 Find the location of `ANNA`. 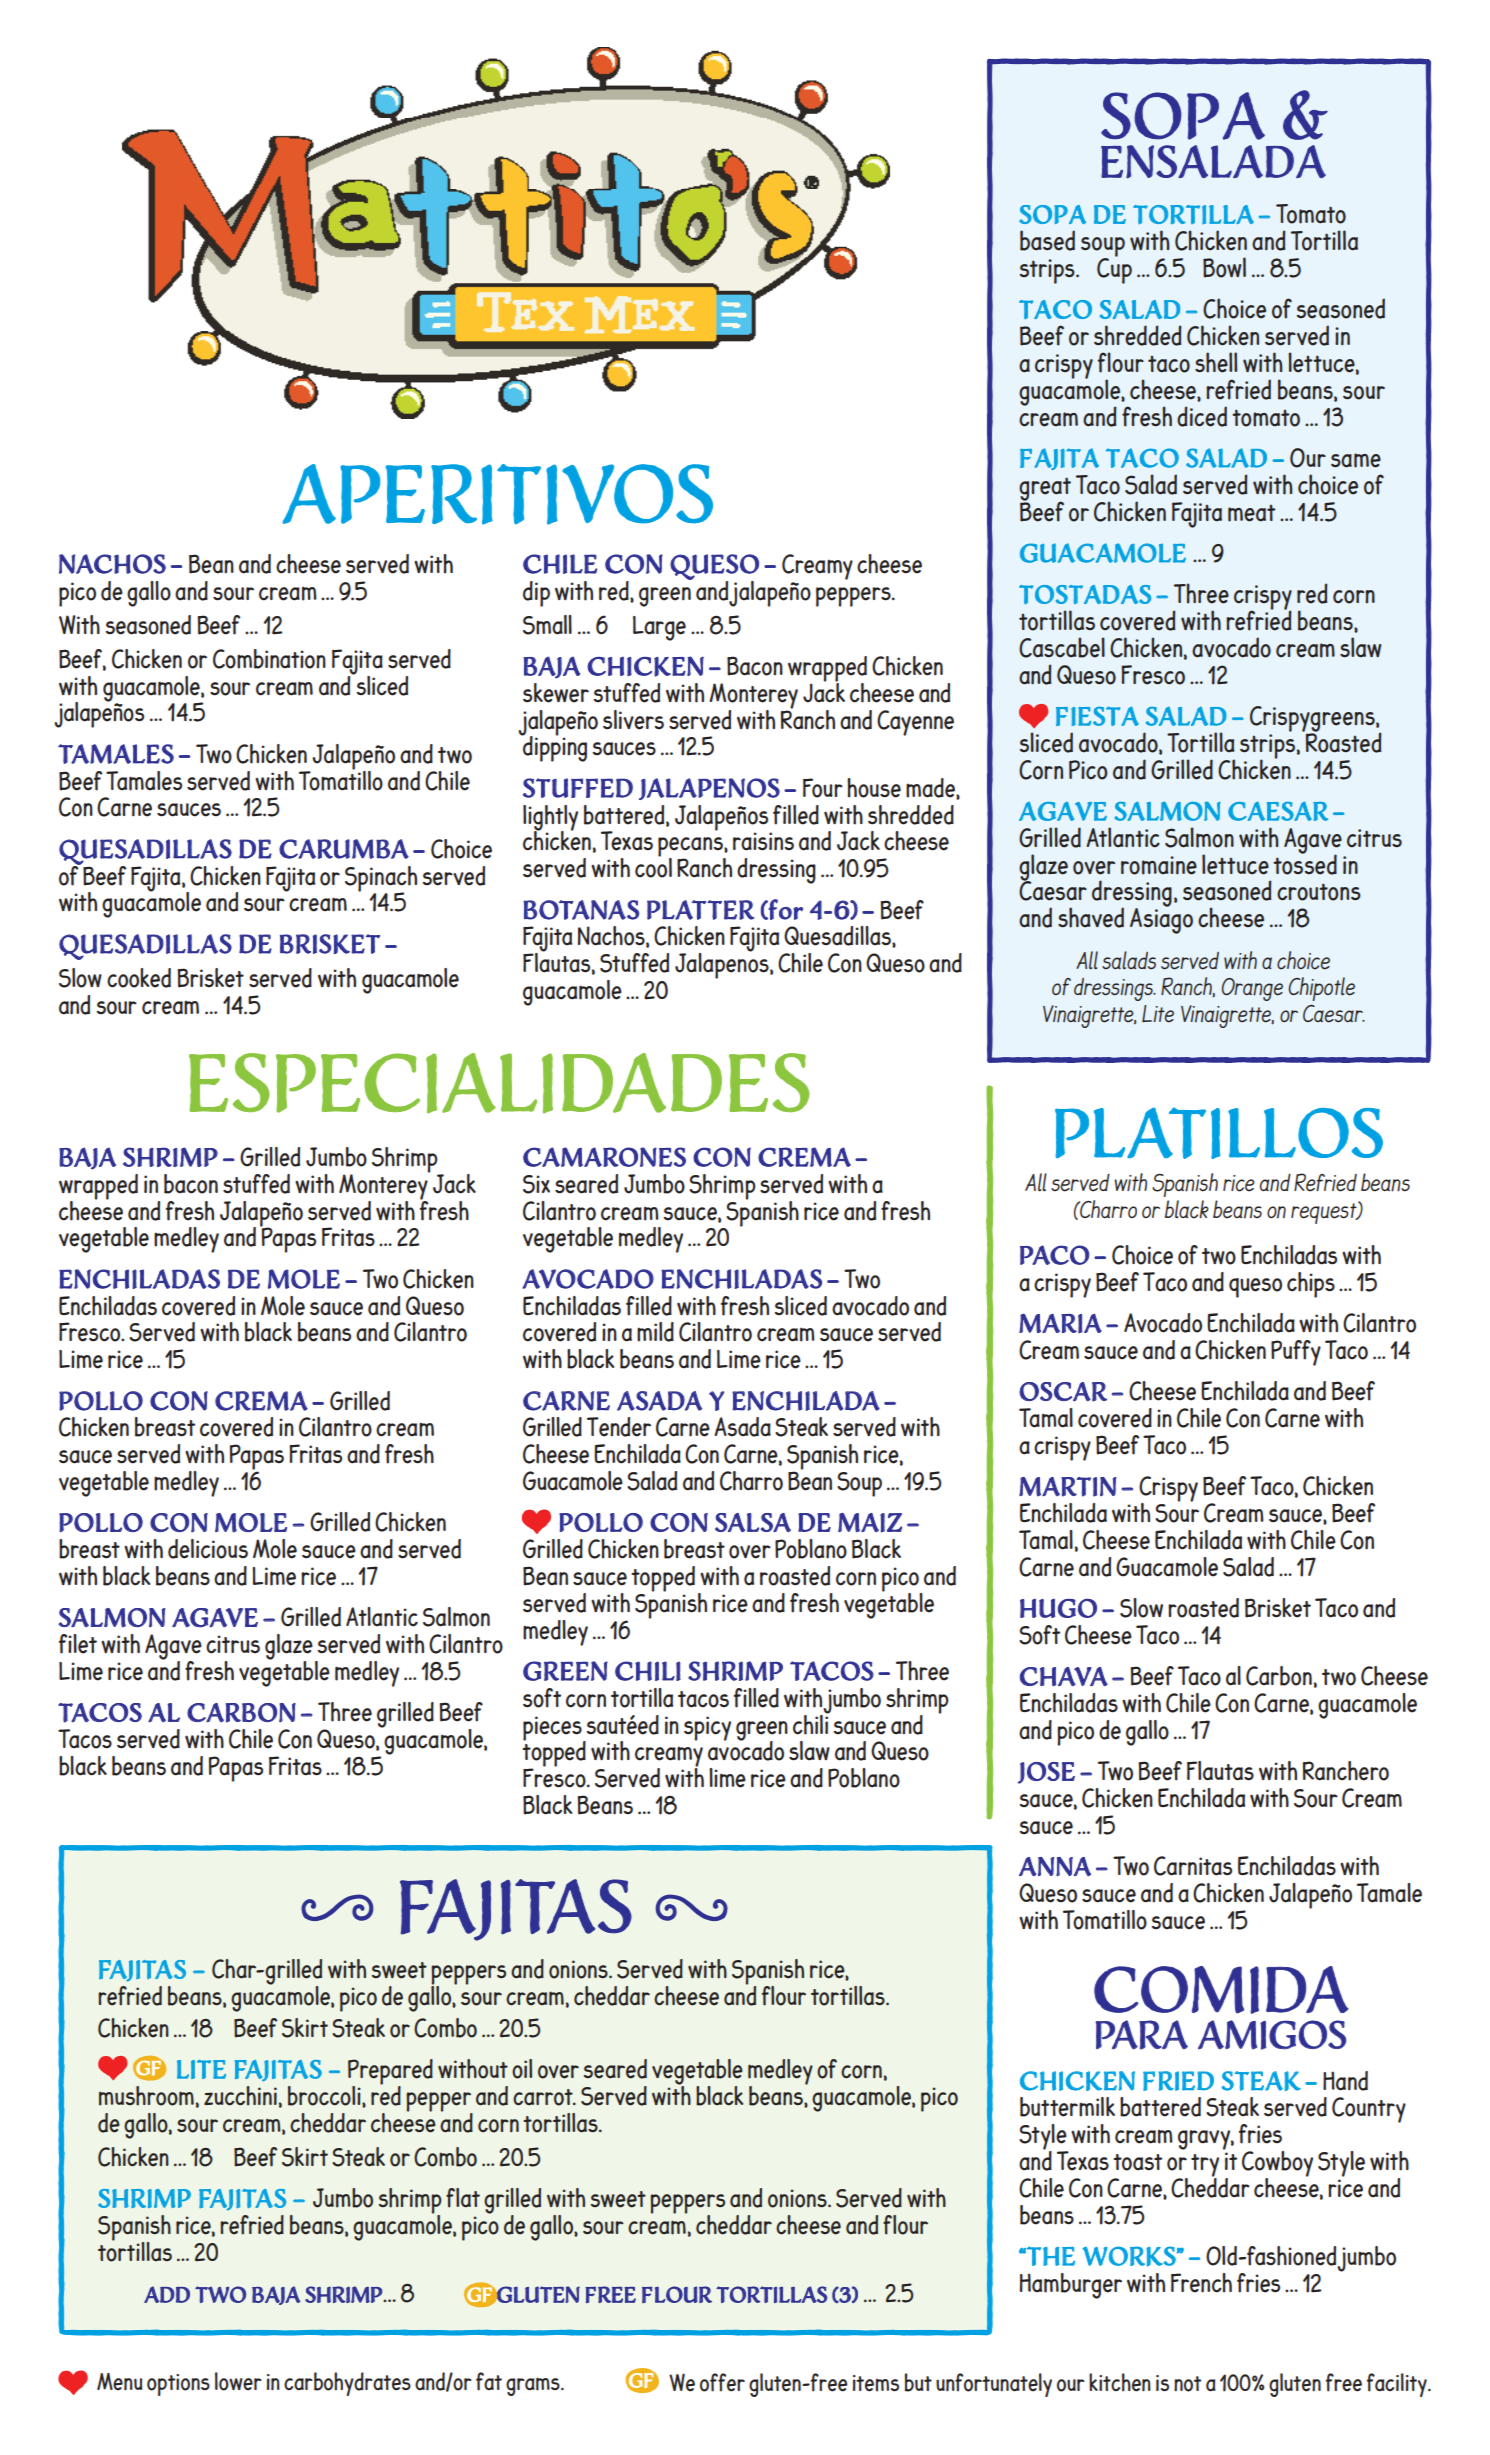

ANNA is located at coordinates (1055, 1866).
